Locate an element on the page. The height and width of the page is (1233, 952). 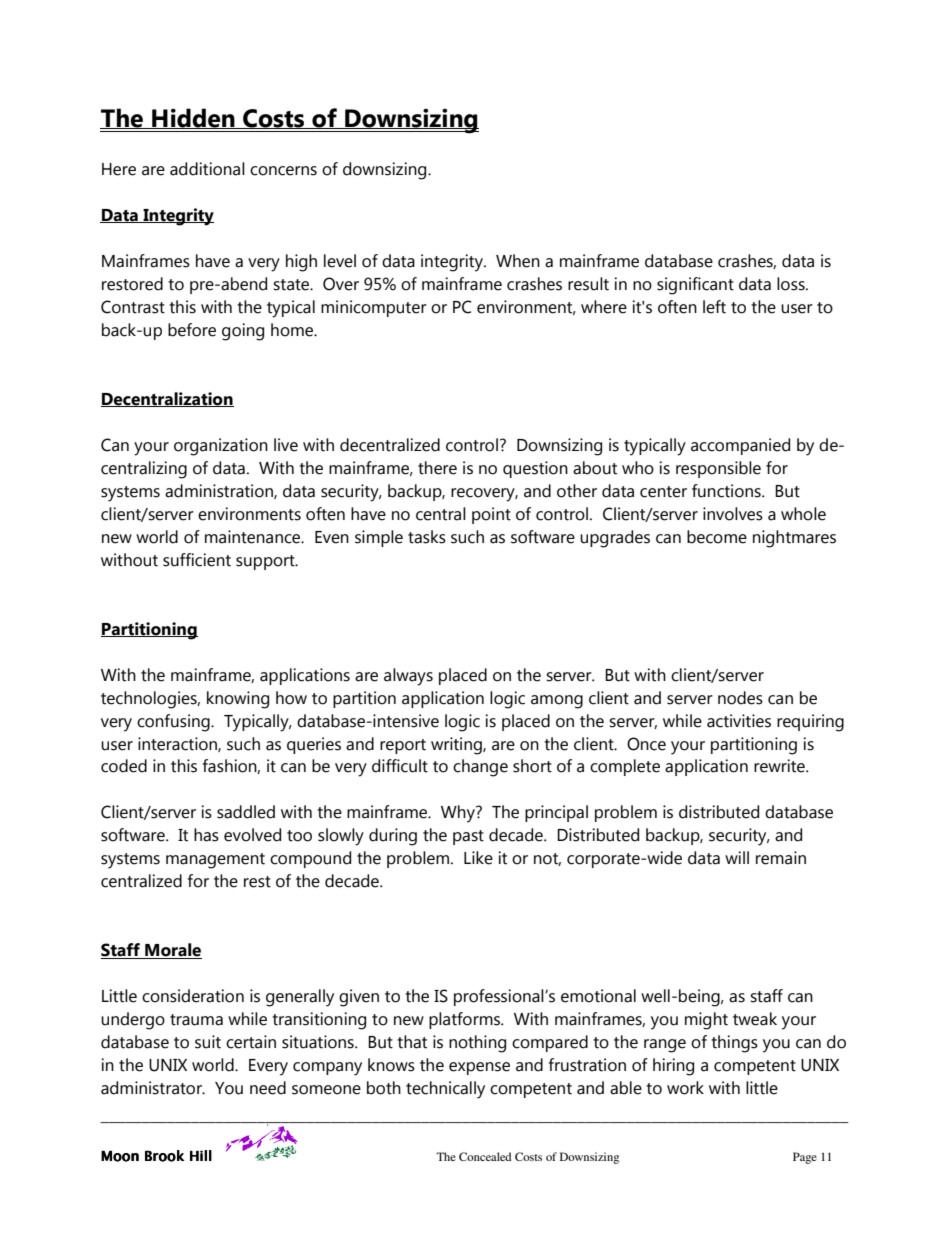
additional is located at coordinates (207, 169).
